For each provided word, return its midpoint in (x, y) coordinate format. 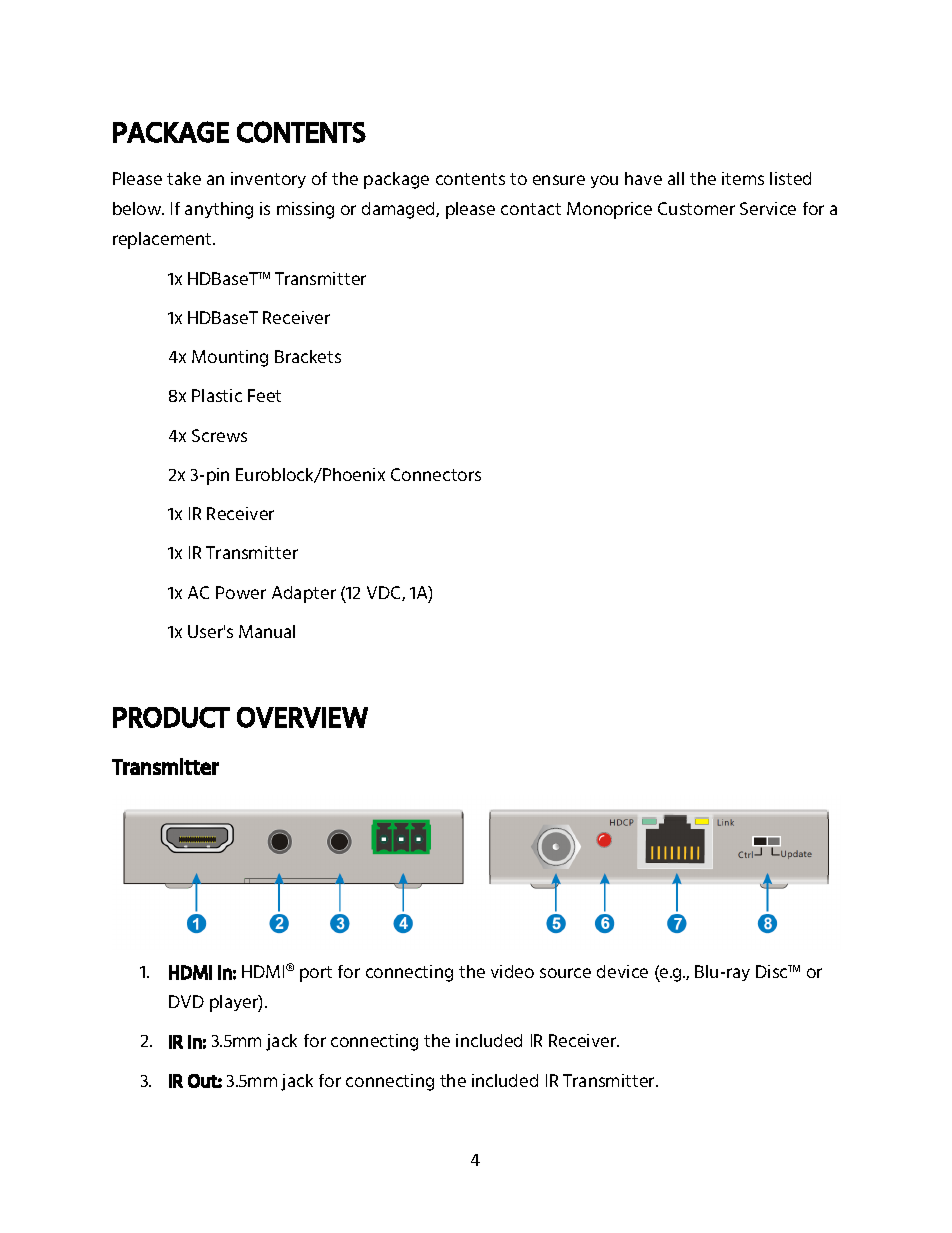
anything (219, 210)
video (512, 971)
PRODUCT (171, 717)
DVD (186, 1001)
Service (768, 208)
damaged (399, 210)
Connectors (436, 474)
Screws (219, 435)
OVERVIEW (302, 717)
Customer (696, 208)
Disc (773, 971)
